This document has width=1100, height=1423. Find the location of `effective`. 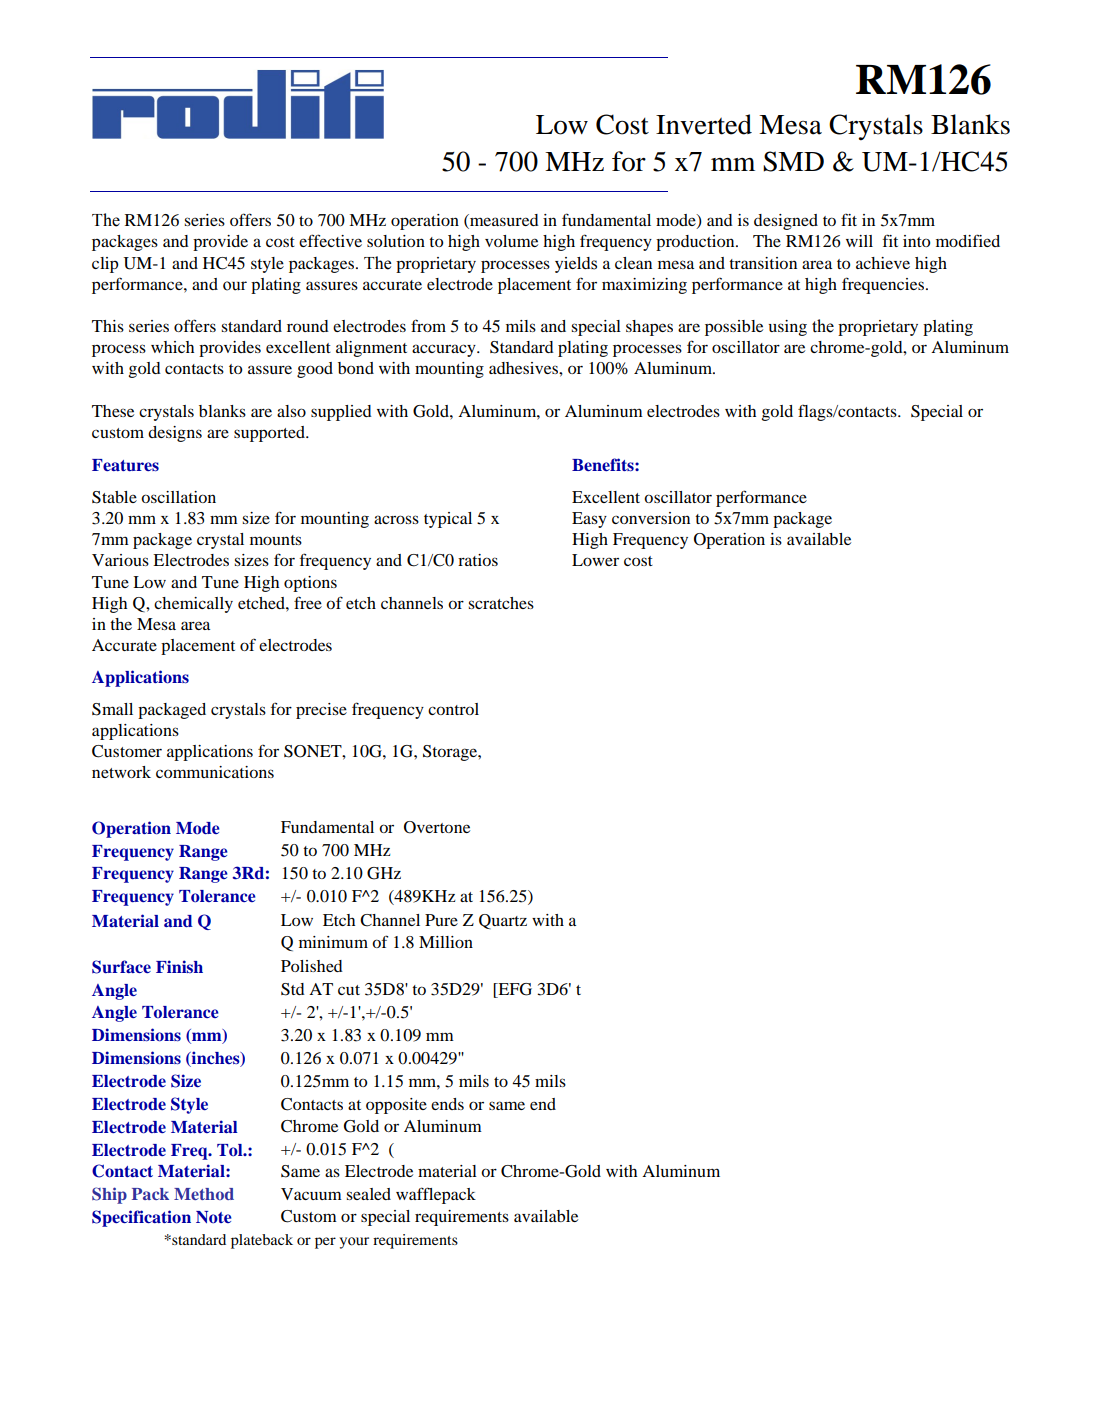

effective is located at coordinates (330, 240).
